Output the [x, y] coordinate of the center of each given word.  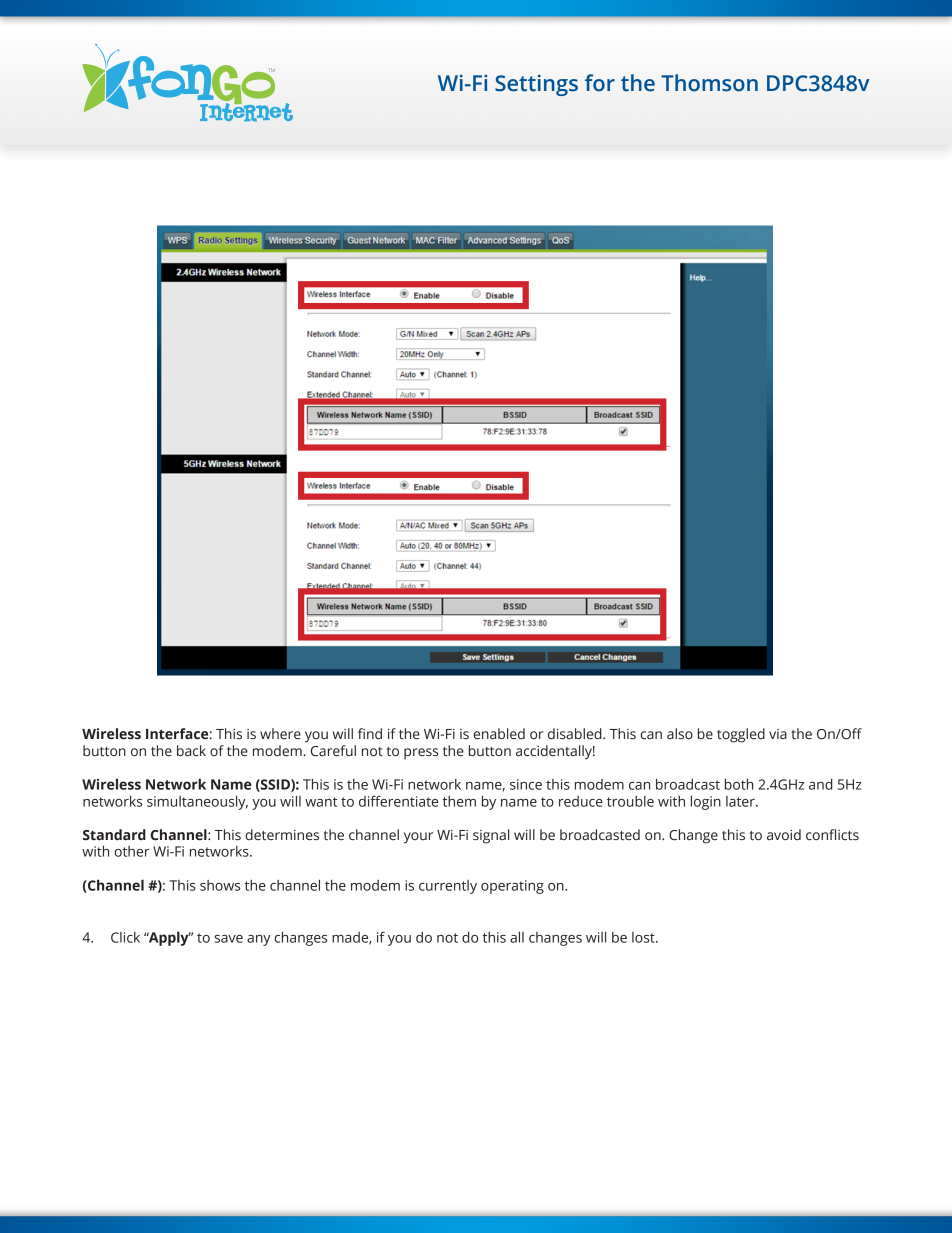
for [600, 83]
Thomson [709, 83]
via [778, 734]
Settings [536, 85]
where [280, 734]
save [228, 939]
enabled [499, 734]
